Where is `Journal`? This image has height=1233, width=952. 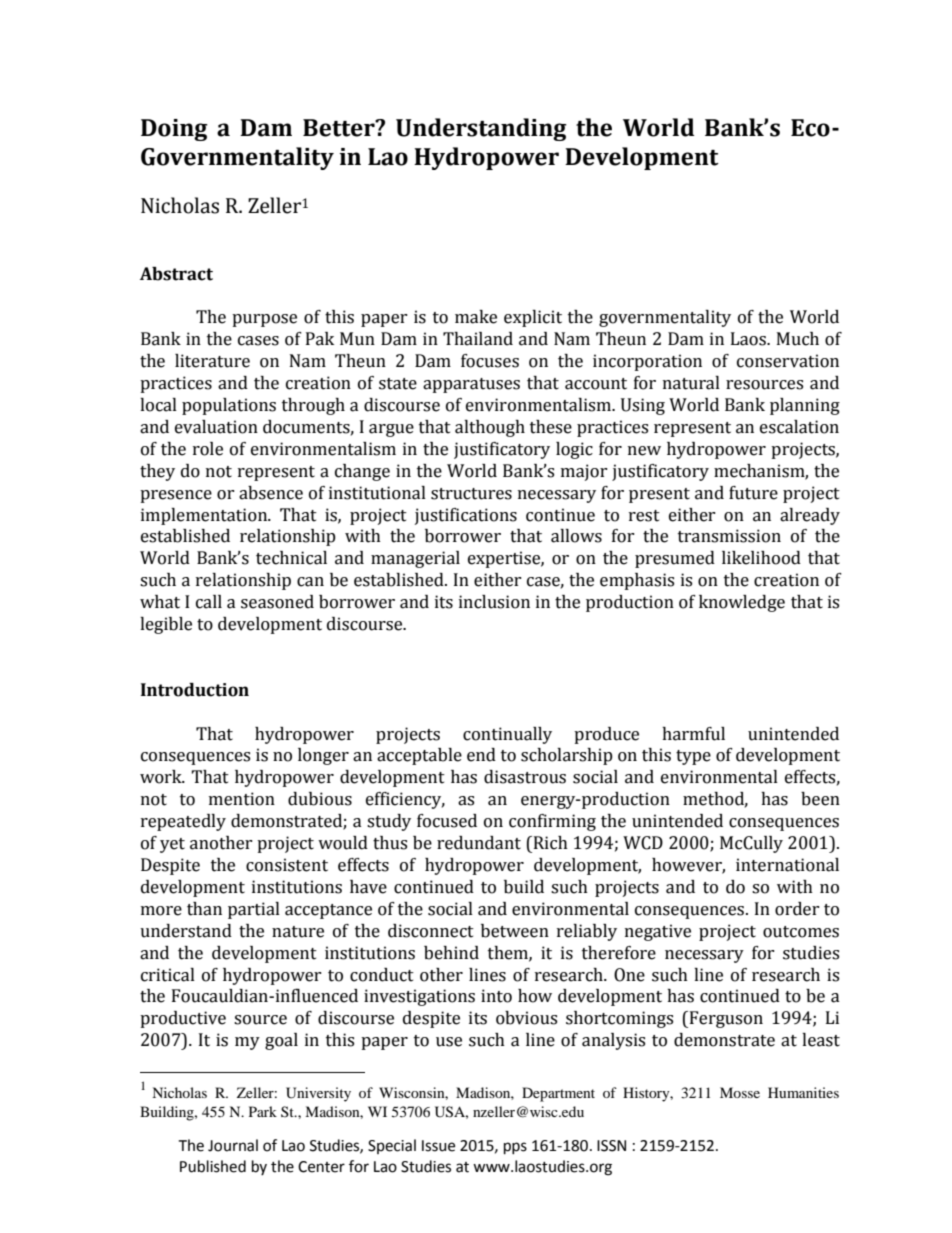 Journal is located at coordinates (233, 1145).
